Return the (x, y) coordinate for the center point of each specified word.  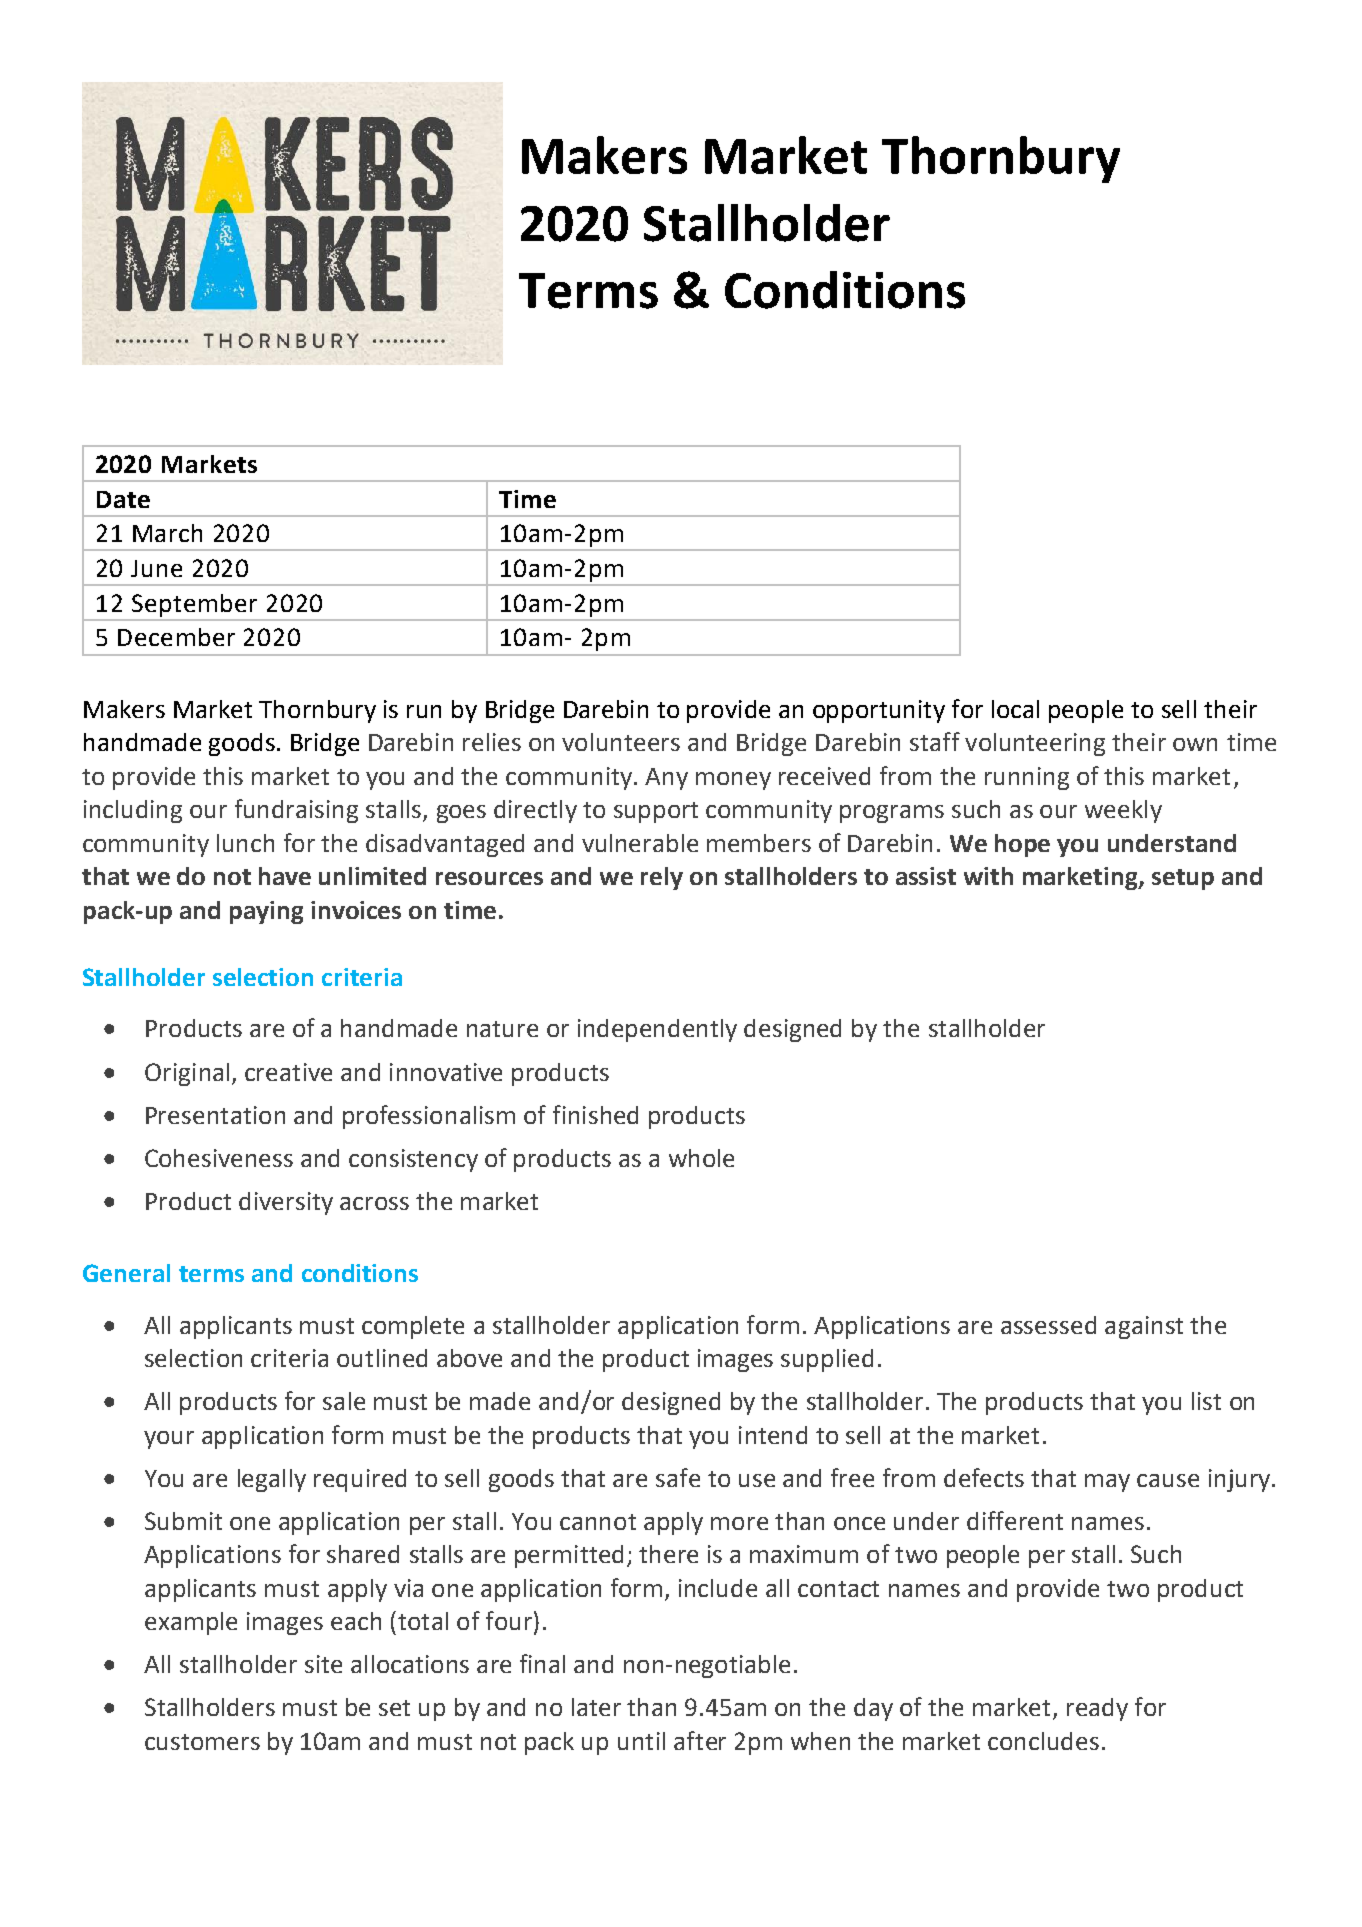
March (167, 533)
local (1015, 709)
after (700, 1740)
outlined (382, 1358)
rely (662, 878)
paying (266, 912)
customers (202, 1742)
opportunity (879, 711)
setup (1183, 879)
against (1144, 1327)
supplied (827, 1360)
